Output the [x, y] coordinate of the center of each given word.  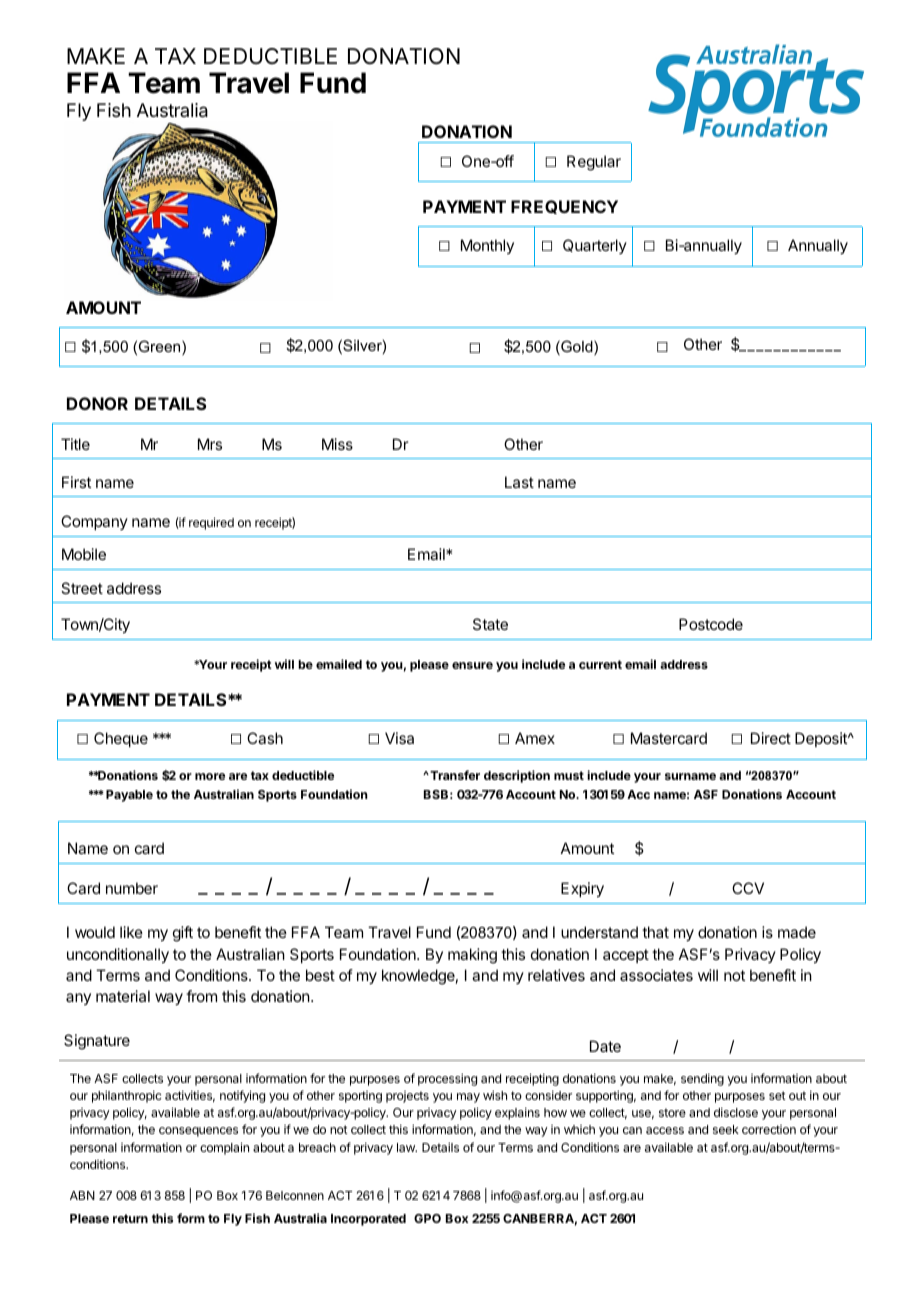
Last [519, 482]
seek [726, 1129]
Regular [594, 163]
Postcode [711, 624]
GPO [427, 1218]
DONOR [97, 403]
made [797, 932]
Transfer [454, 775]
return [130, 1218]
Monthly [487, 246]
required [211, 523]
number [132, 888]
